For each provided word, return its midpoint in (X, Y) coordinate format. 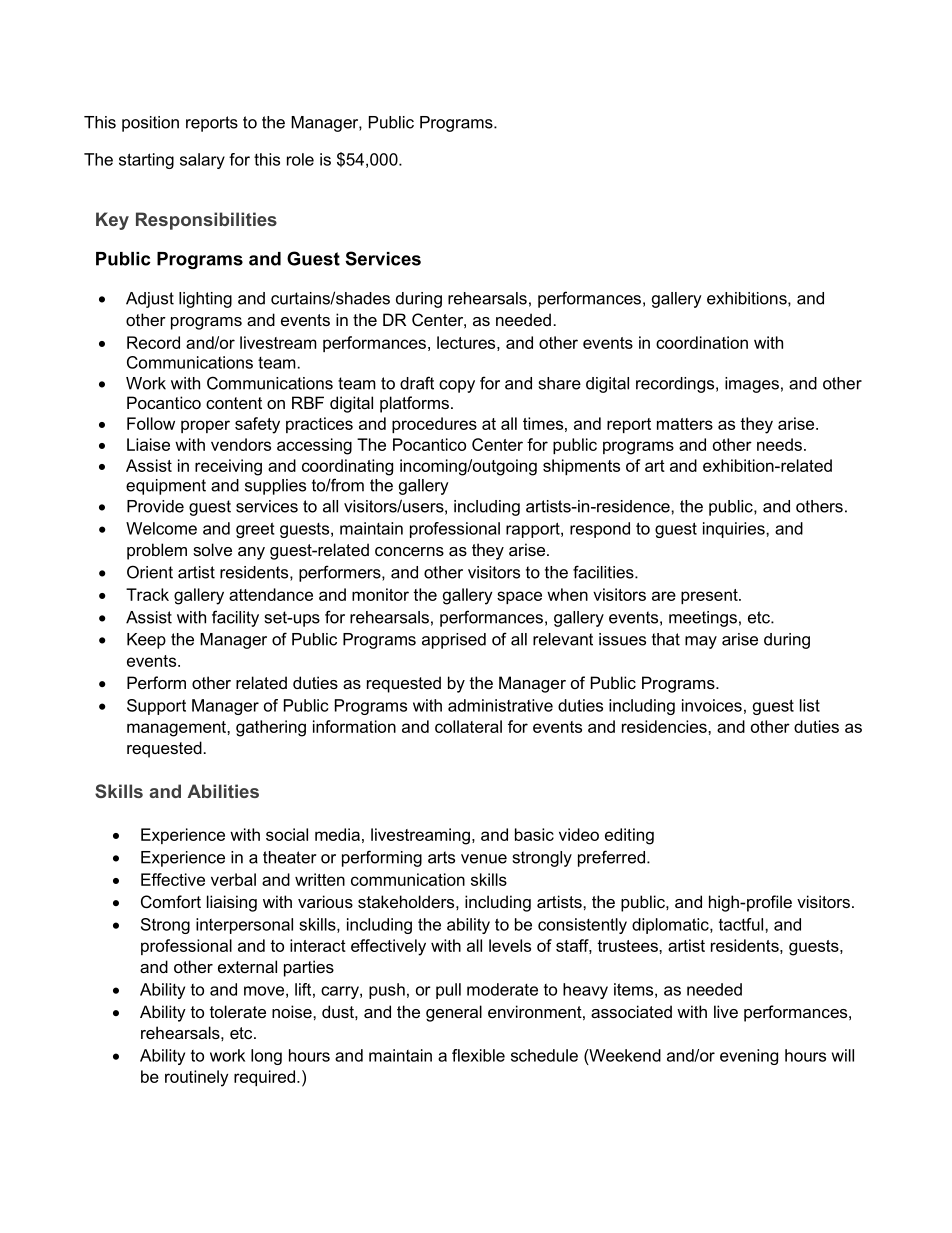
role (300, 159)
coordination (702, 342)
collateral (468, 726)
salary (202, 161)
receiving (228, 467)
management (177, 729)
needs (781, 444)
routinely (197, 1078)
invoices (712, 705)
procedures (434, 425)
